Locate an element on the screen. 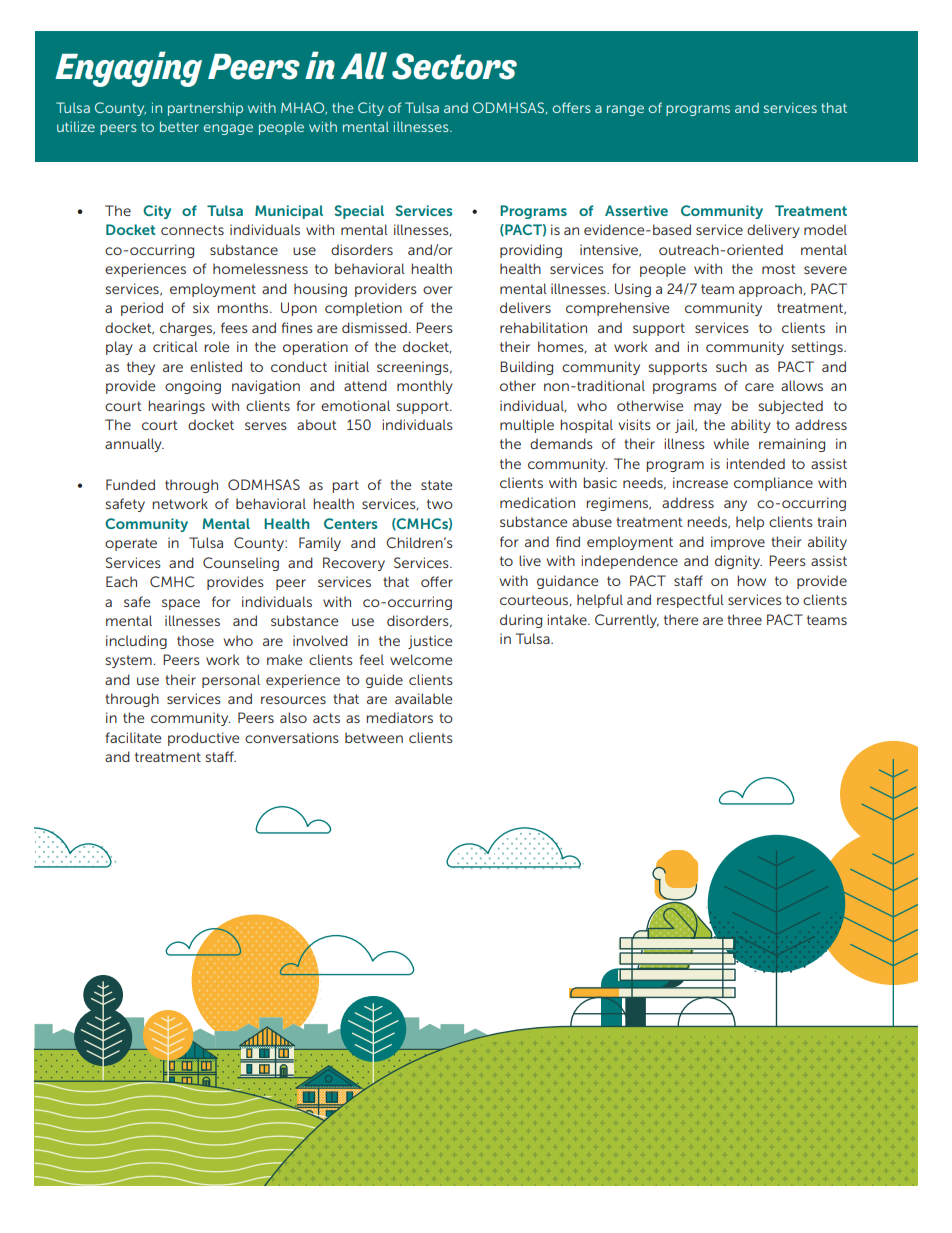  connects is located at coordinates (192, 230).
